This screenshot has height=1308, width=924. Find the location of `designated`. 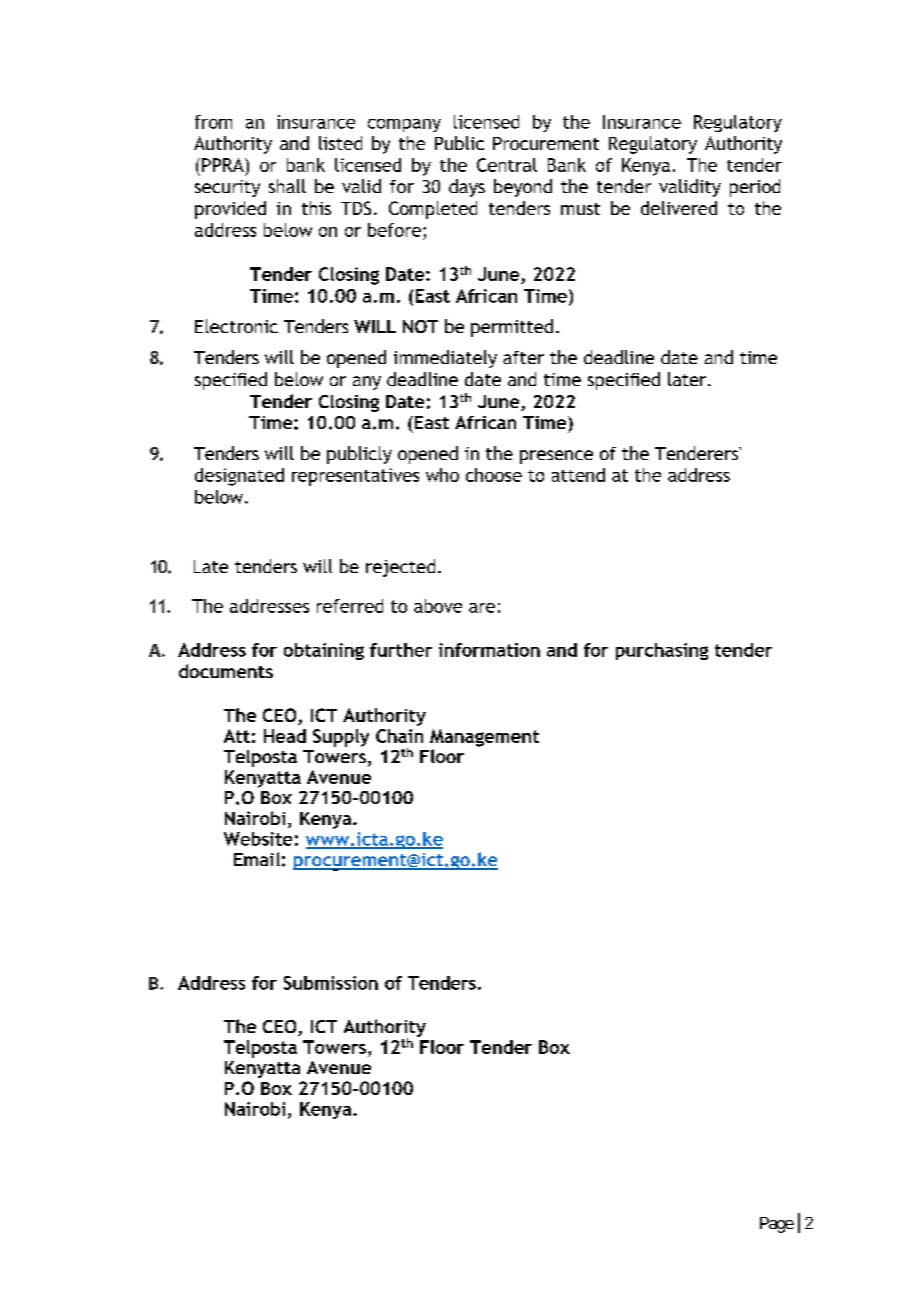

designated is located at coordinates (239, 477).
